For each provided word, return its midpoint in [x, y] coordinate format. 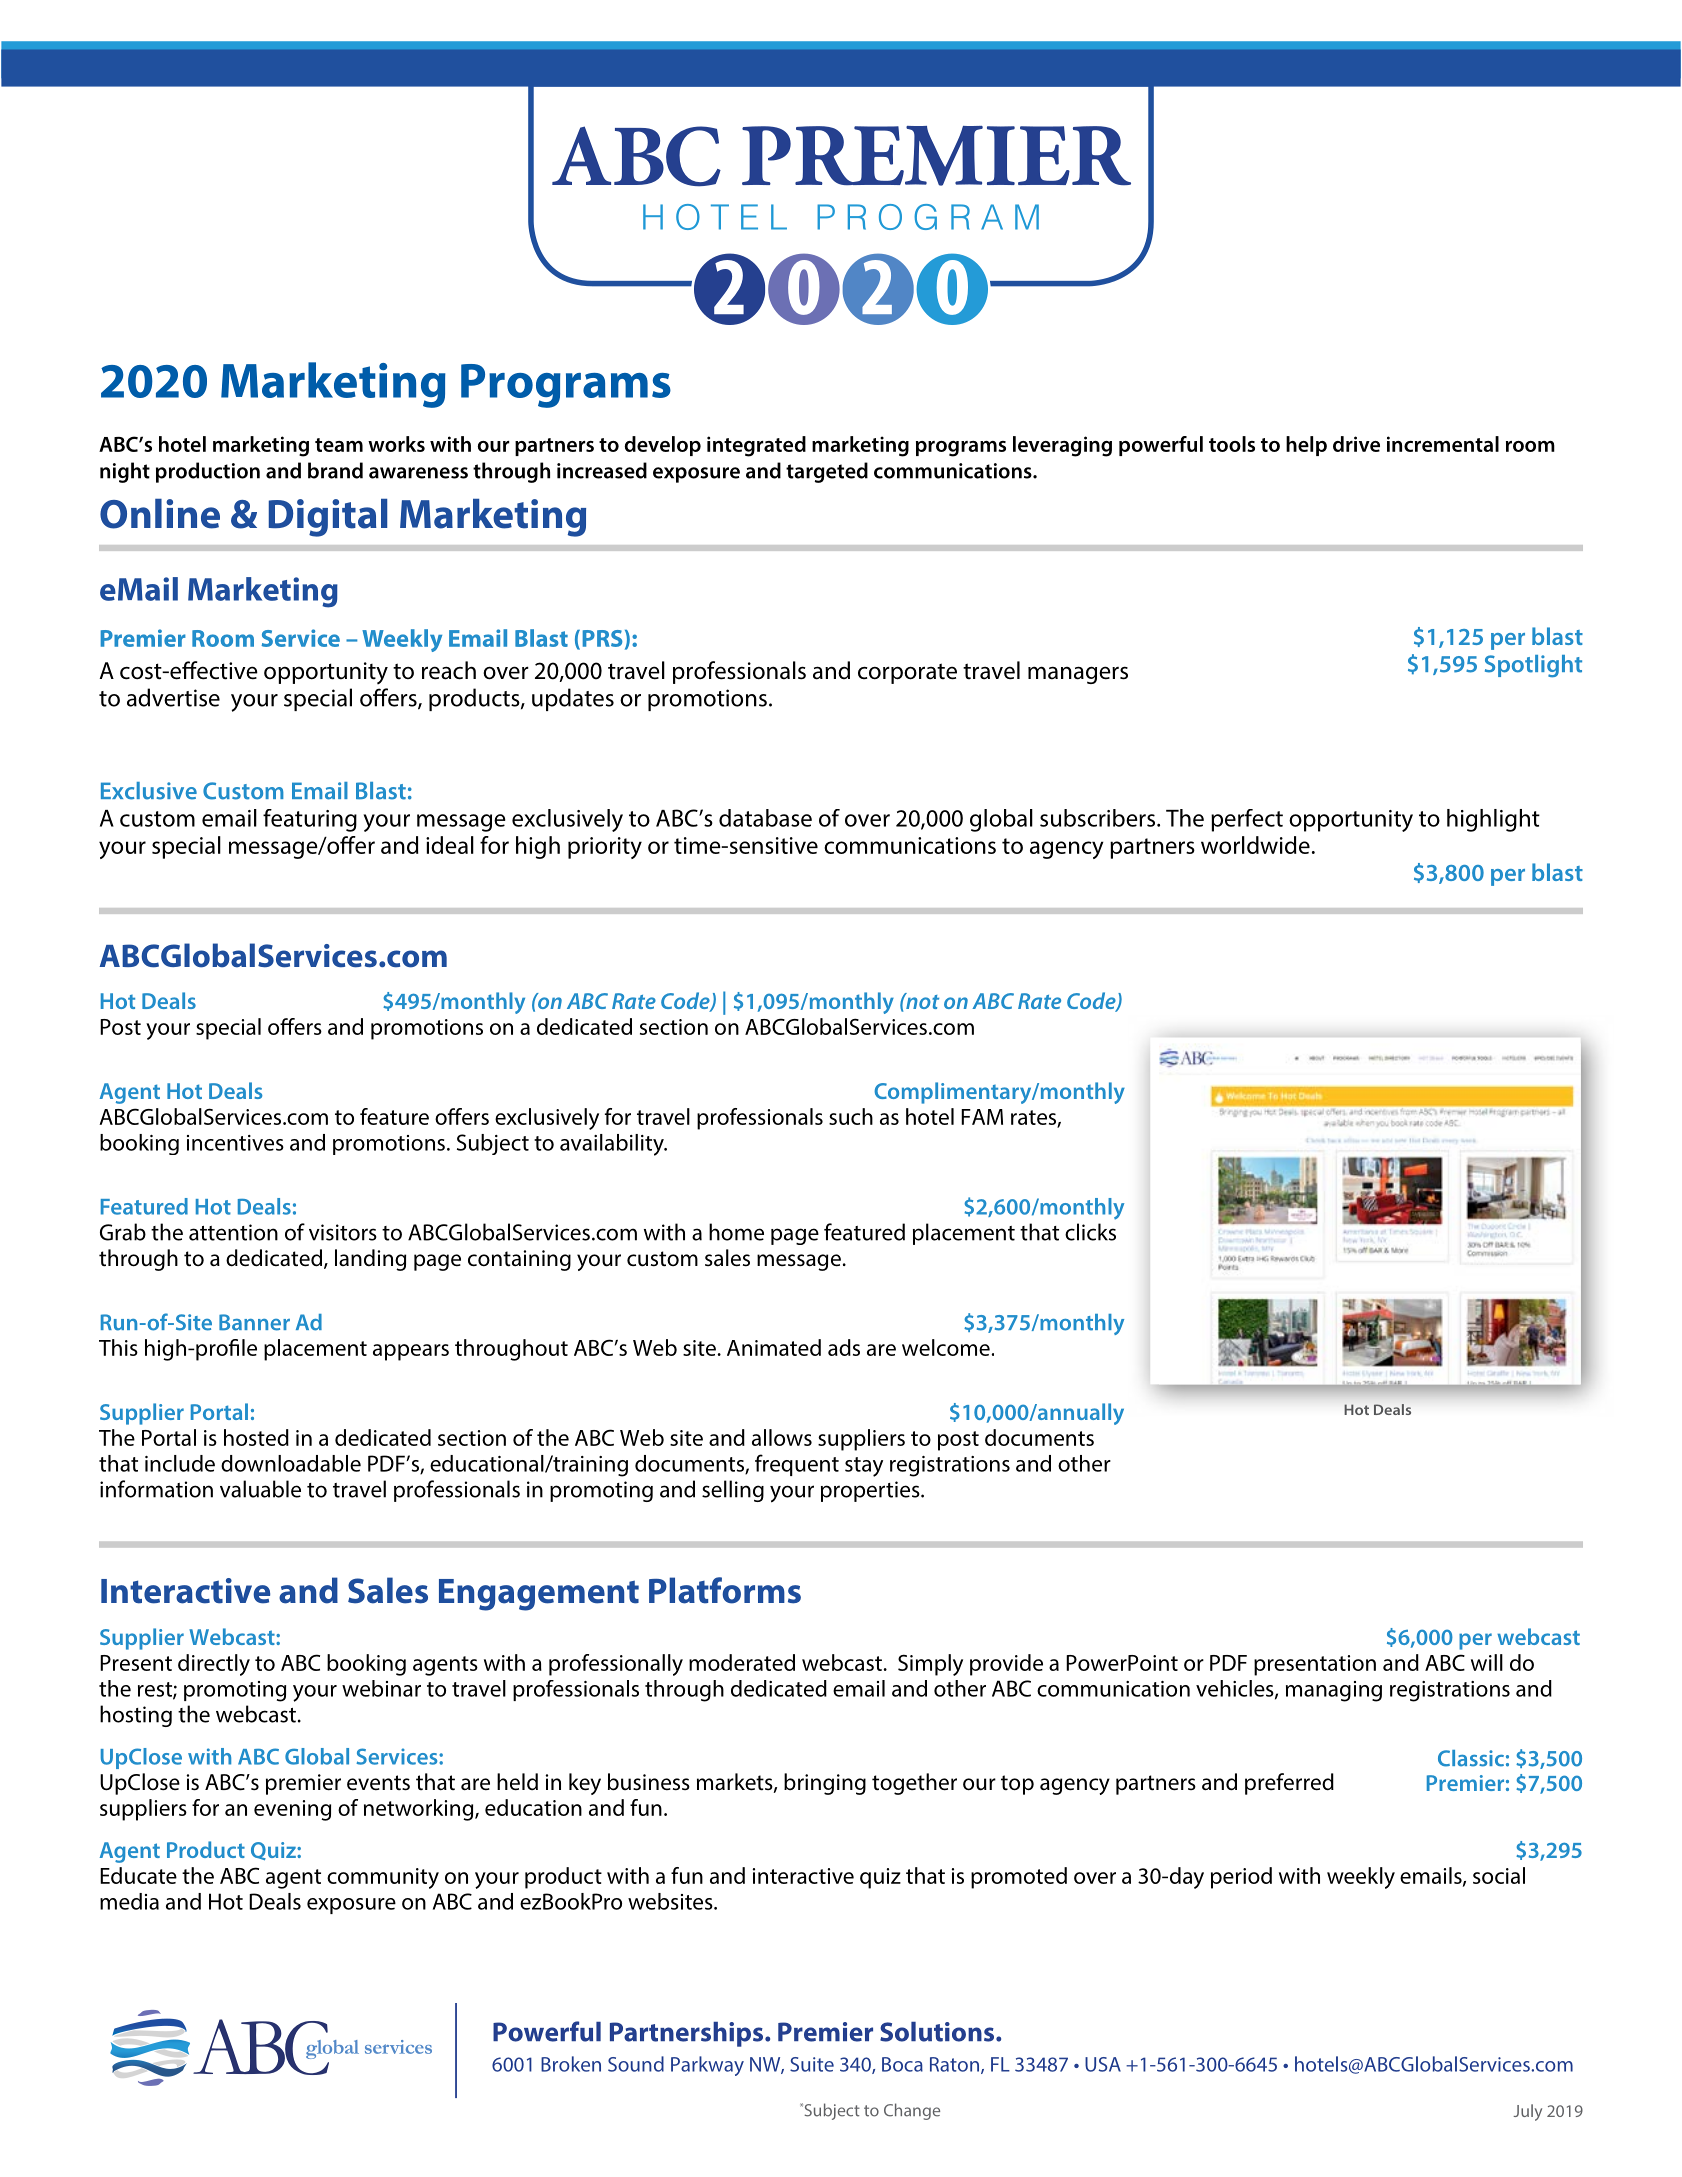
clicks [1090, 1232]
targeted [827, 472]
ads [844, 1347]
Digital [328, 518]
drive [1356, 444]
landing [370, 1260]
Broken [571, 2064]
